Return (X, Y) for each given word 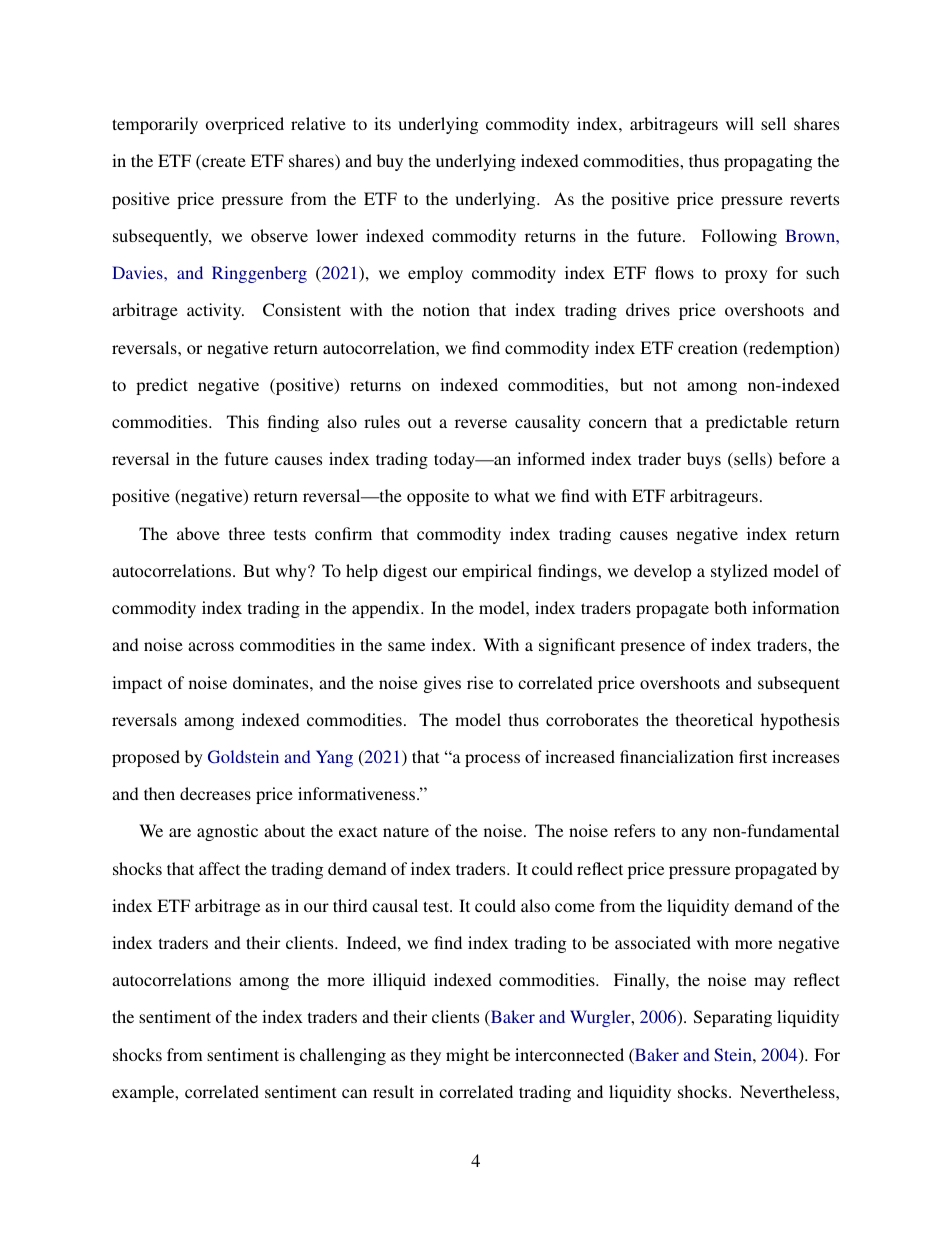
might (467, 1056)
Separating (733, 1018)
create (223, 162)
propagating (768, 162)
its (382, 123)
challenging (343, 1056)
